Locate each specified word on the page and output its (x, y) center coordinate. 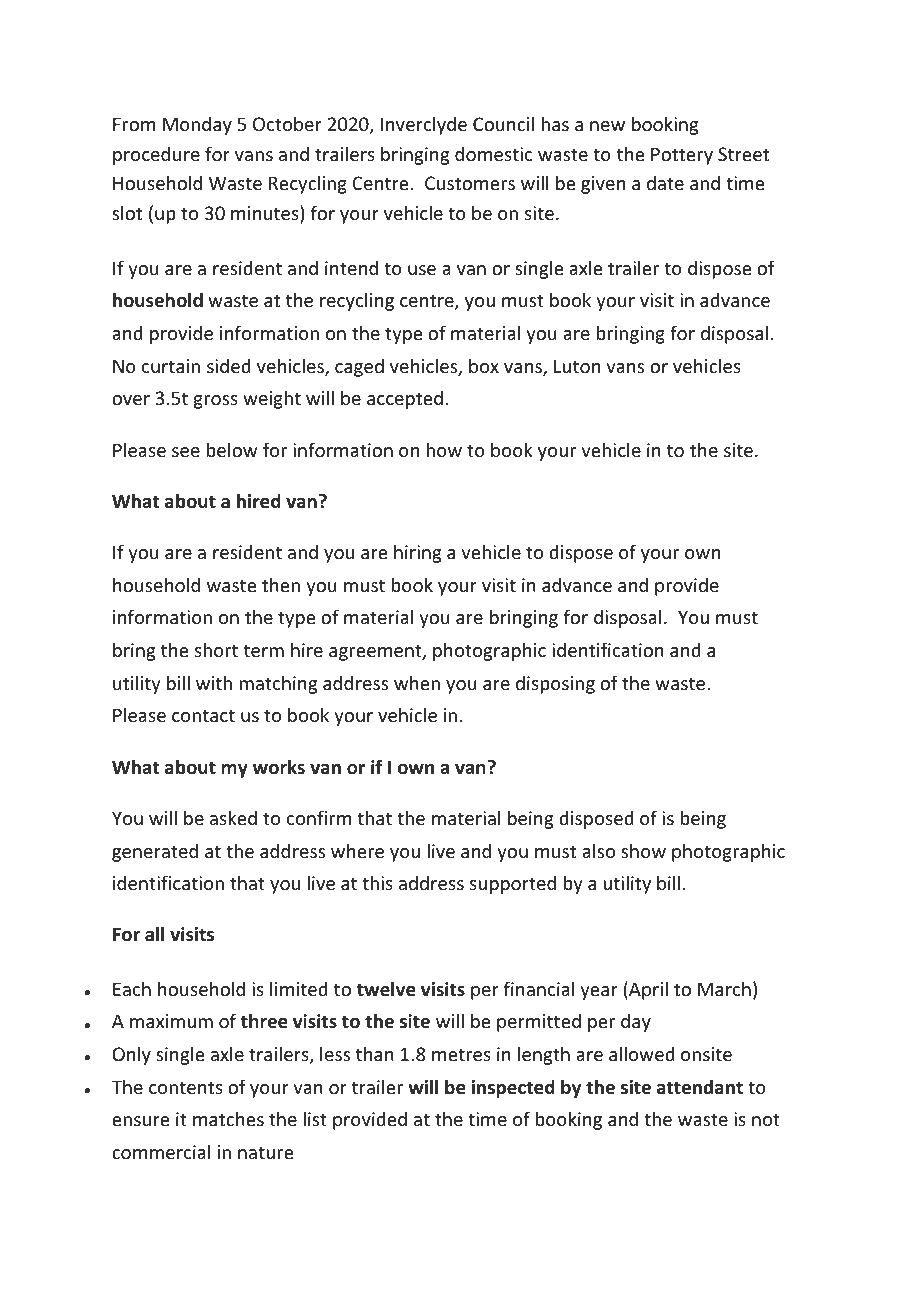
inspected (513, 1088)
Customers (470, 183)
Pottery (682, 156)
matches (228, 1118)
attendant (700, 1087)
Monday (197, 125)
